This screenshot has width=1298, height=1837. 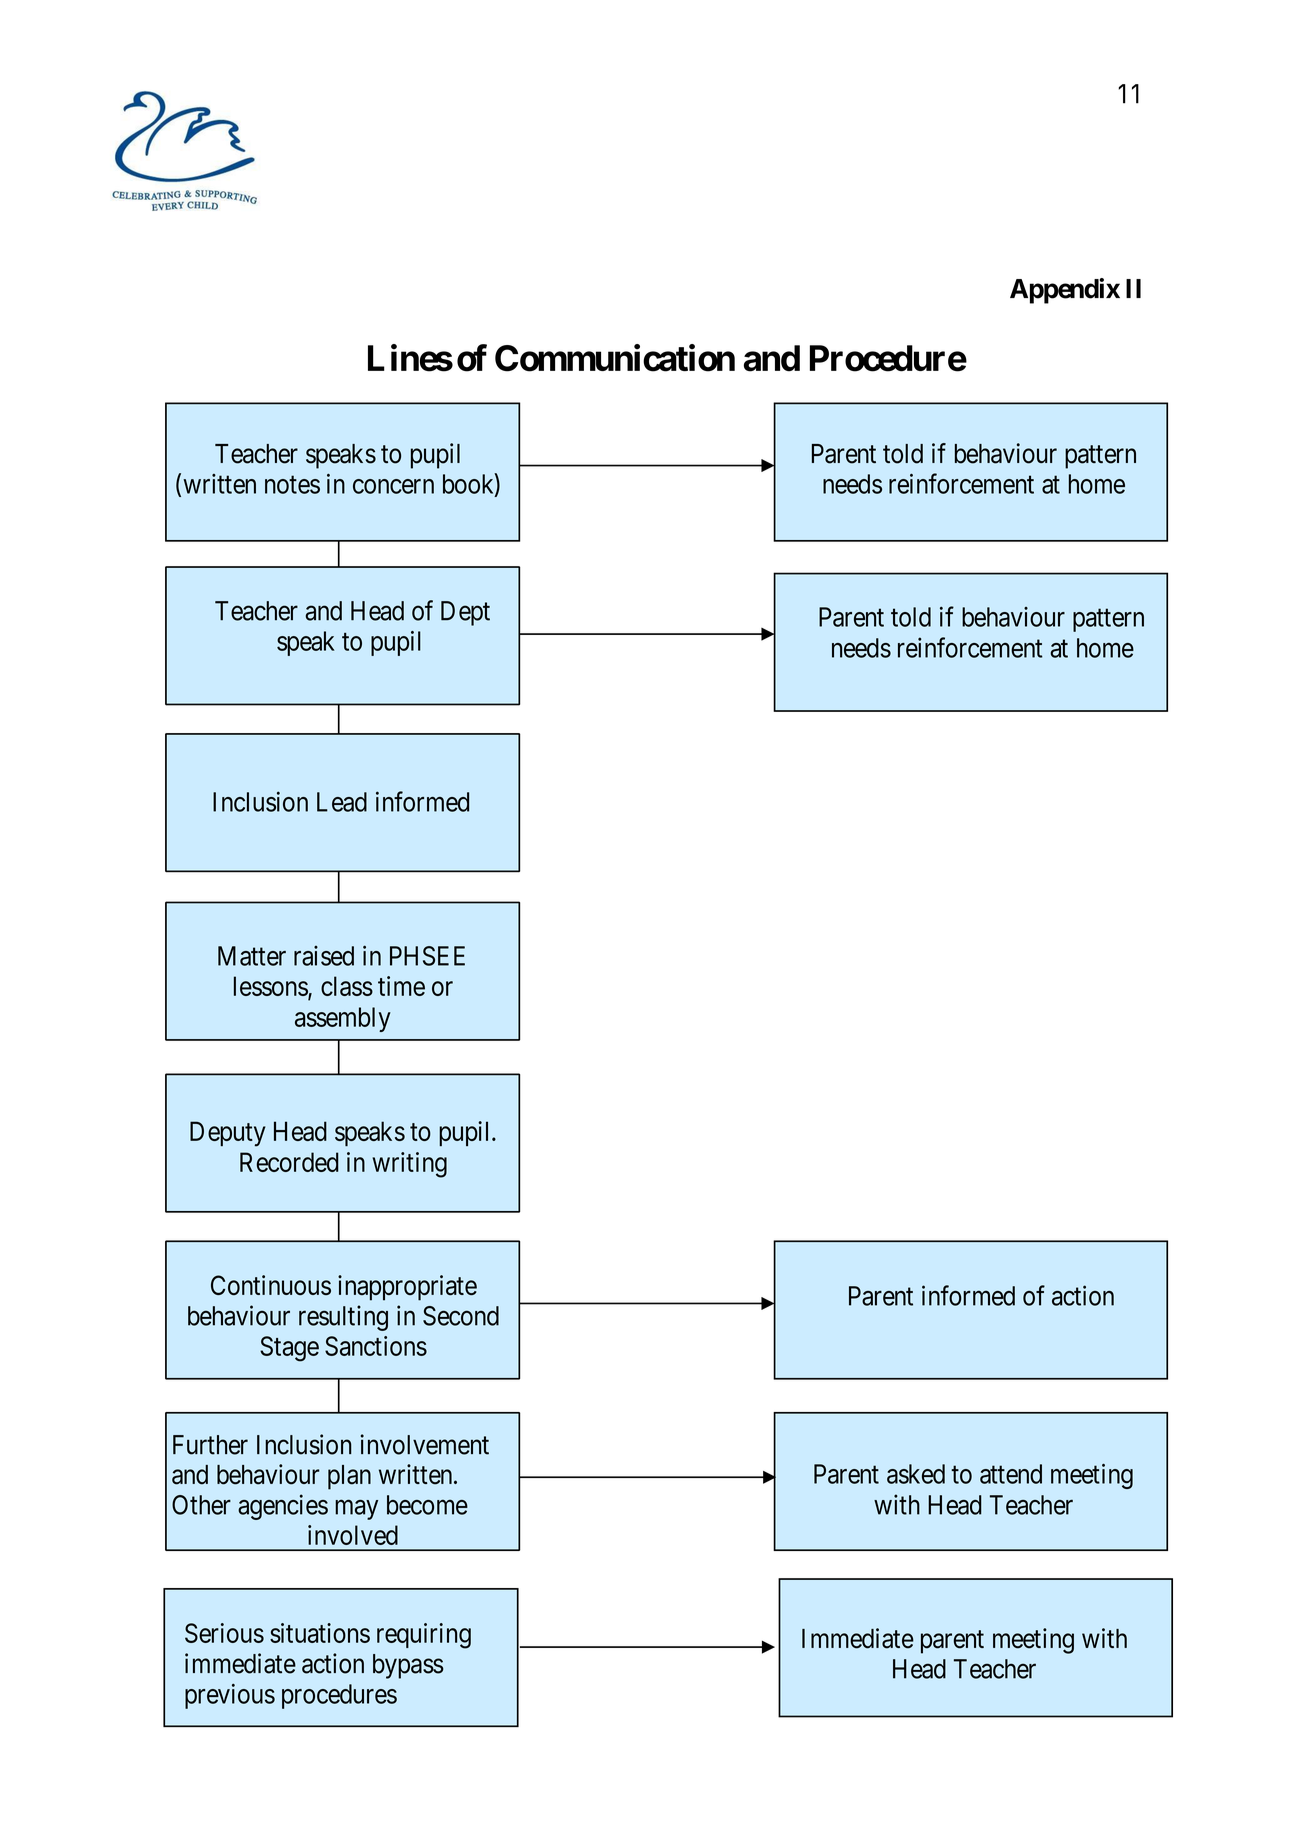 I want to click on attend, so click(x=1011, y=1474).
